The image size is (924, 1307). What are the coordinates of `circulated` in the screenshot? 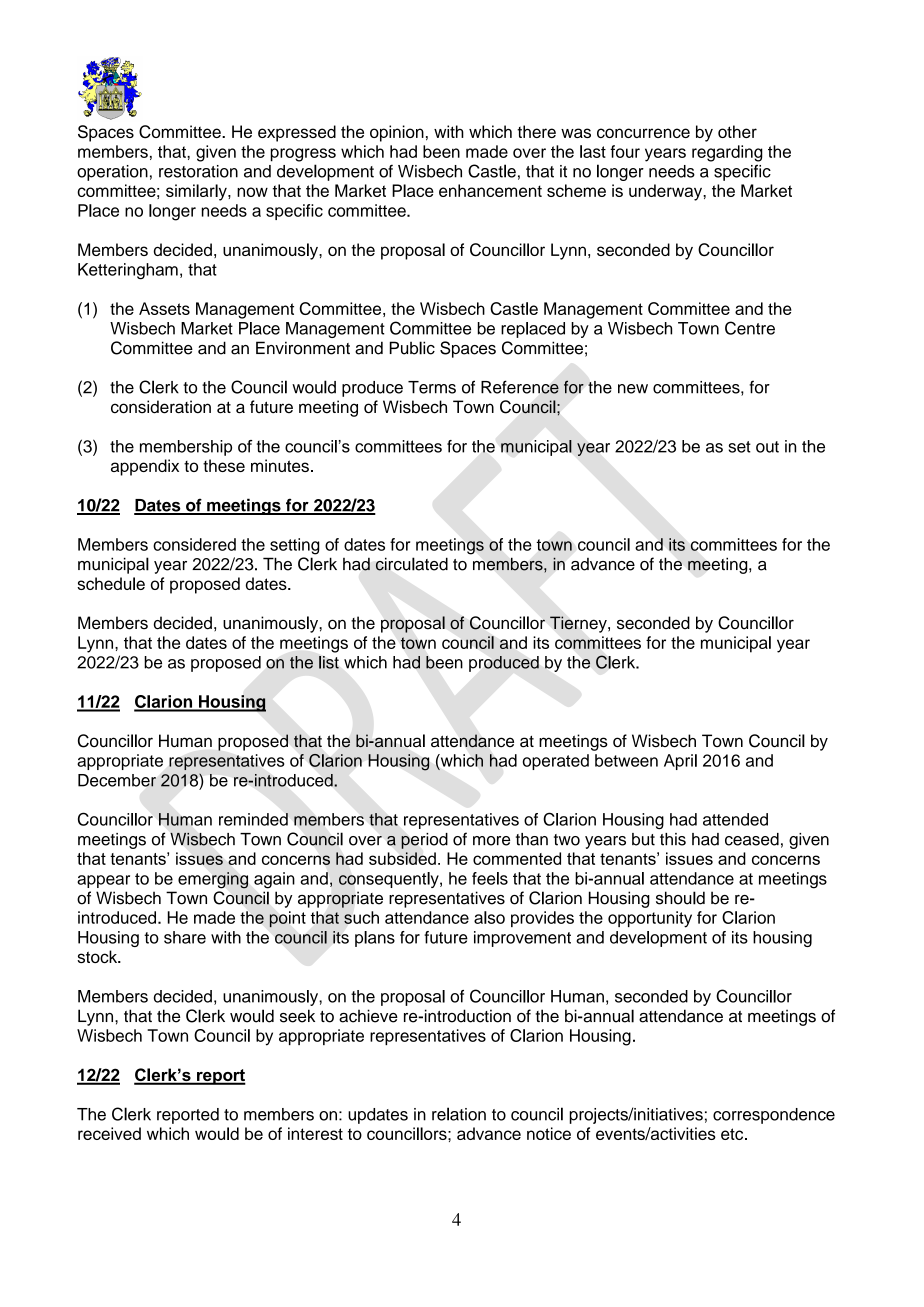 It's located at (411, 564).
